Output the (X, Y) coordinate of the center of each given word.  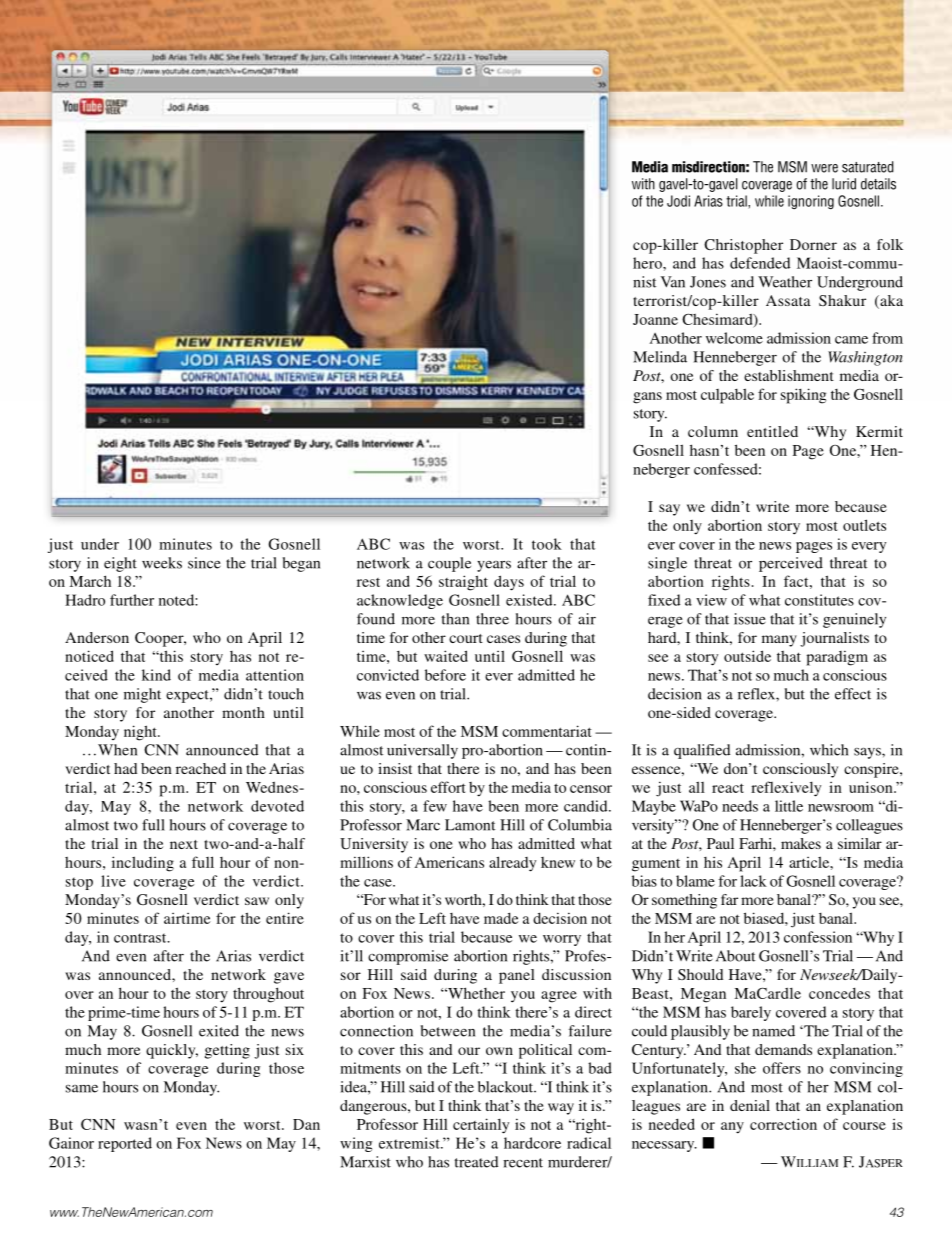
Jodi (678, 201)
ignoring (811, 202)
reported (125, 1144)
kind (156, 675)
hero (648, 263)
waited (446, 656)
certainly (481, 1126)
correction (783, 1124)
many (779, 641)
